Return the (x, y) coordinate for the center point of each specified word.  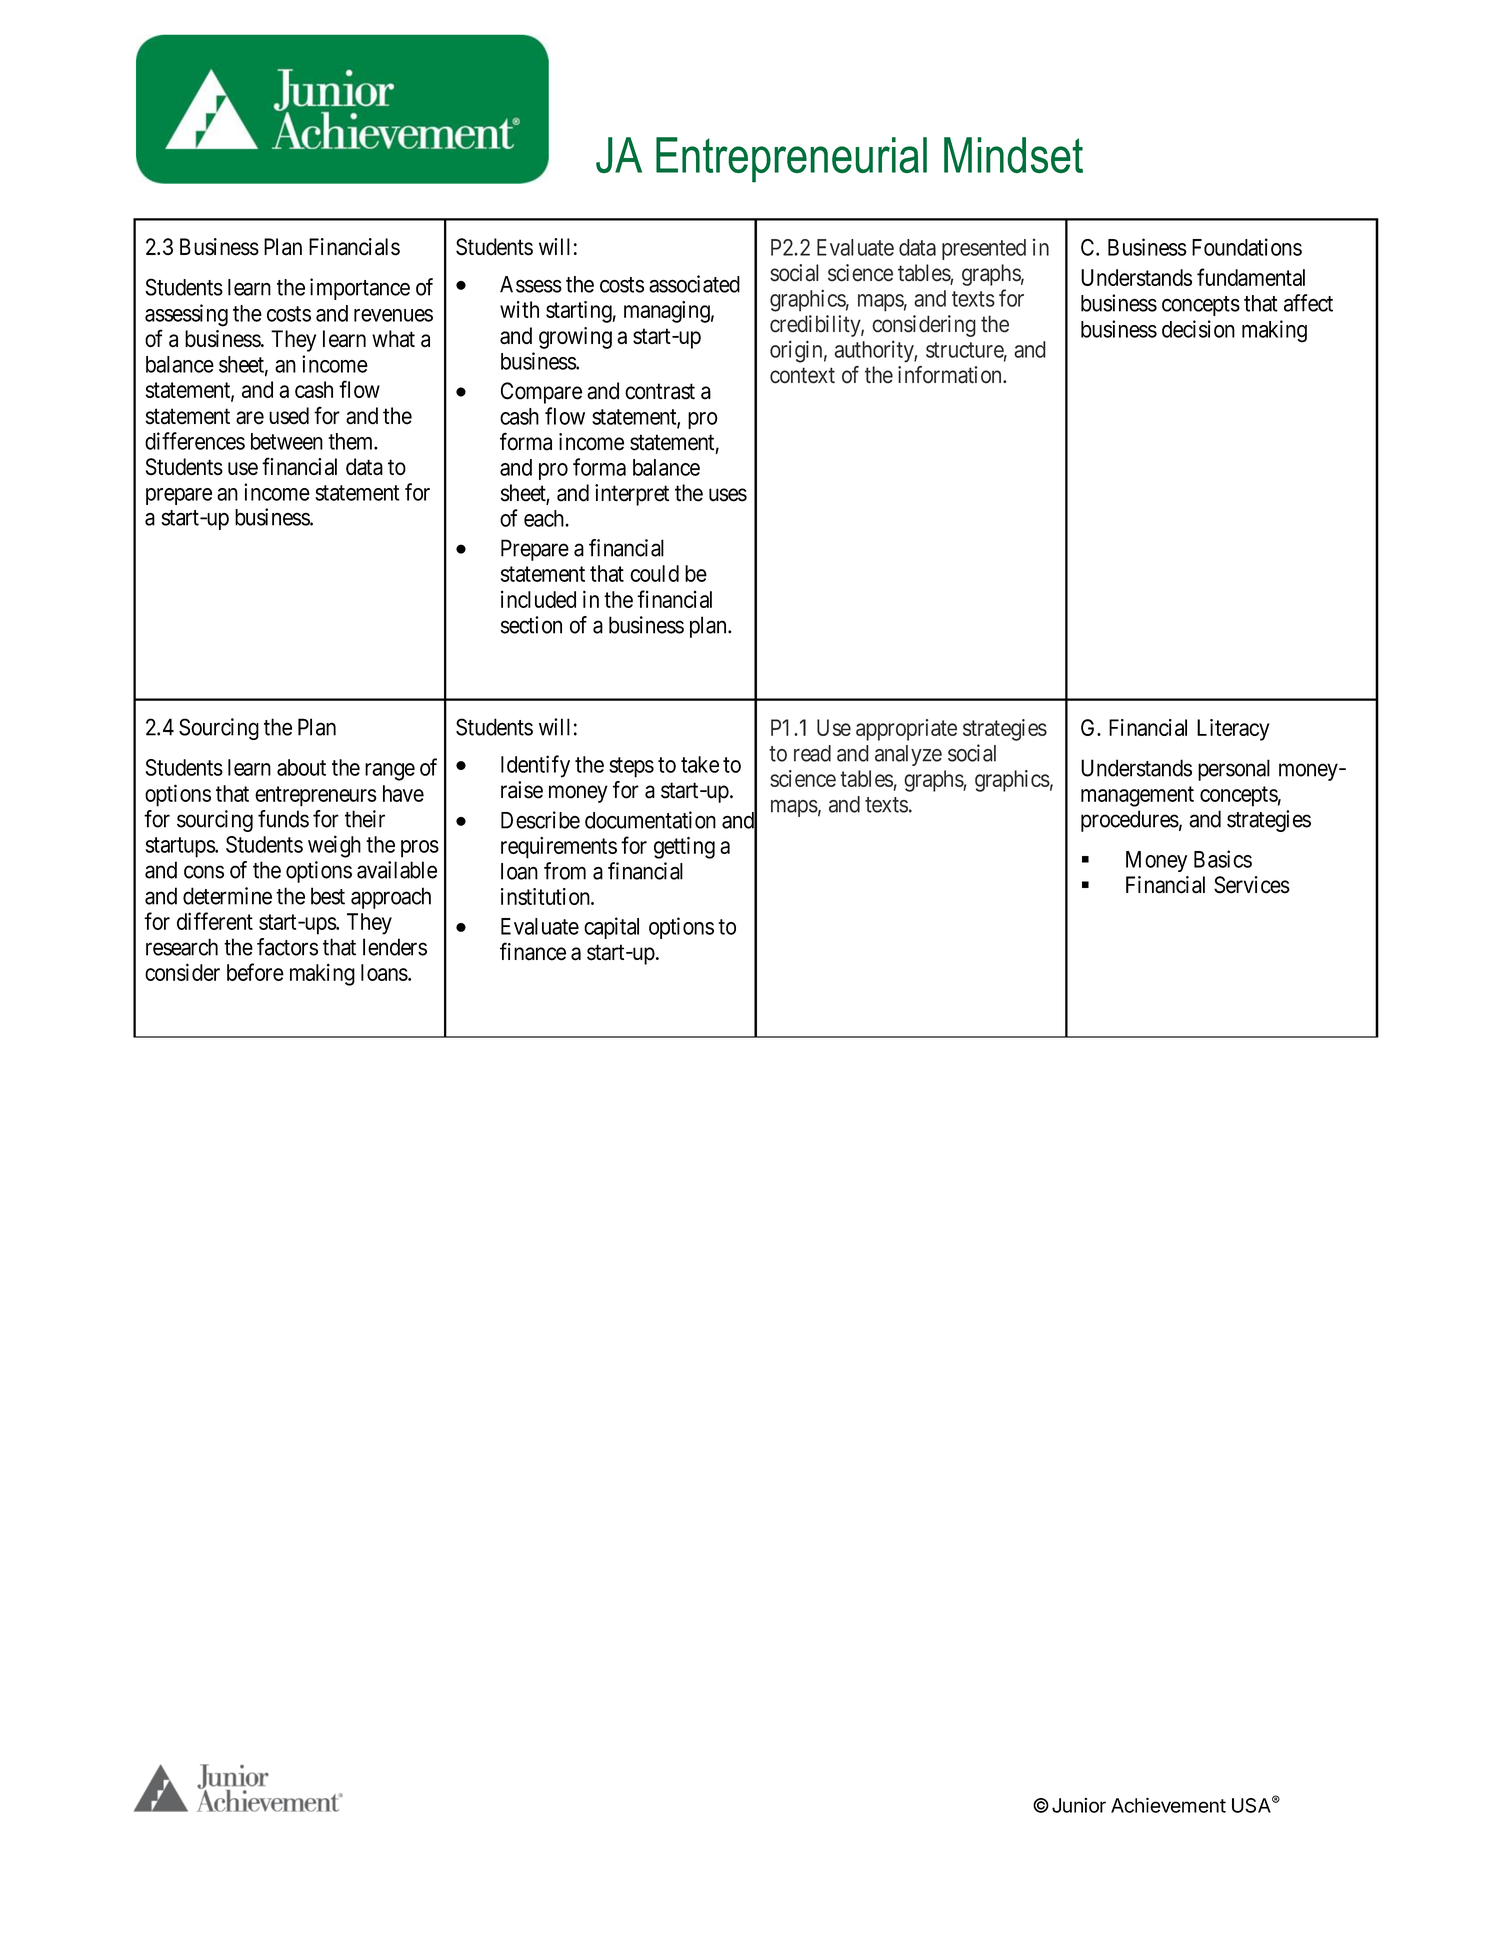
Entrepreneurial (791, 160)
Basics (1223, 859)
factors (287, 947)
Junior (1079, 1805)
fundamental (1251, 277)
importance (360, 289)
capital (611, 928)
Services (1252, 885)
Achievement (1168, 1805)
